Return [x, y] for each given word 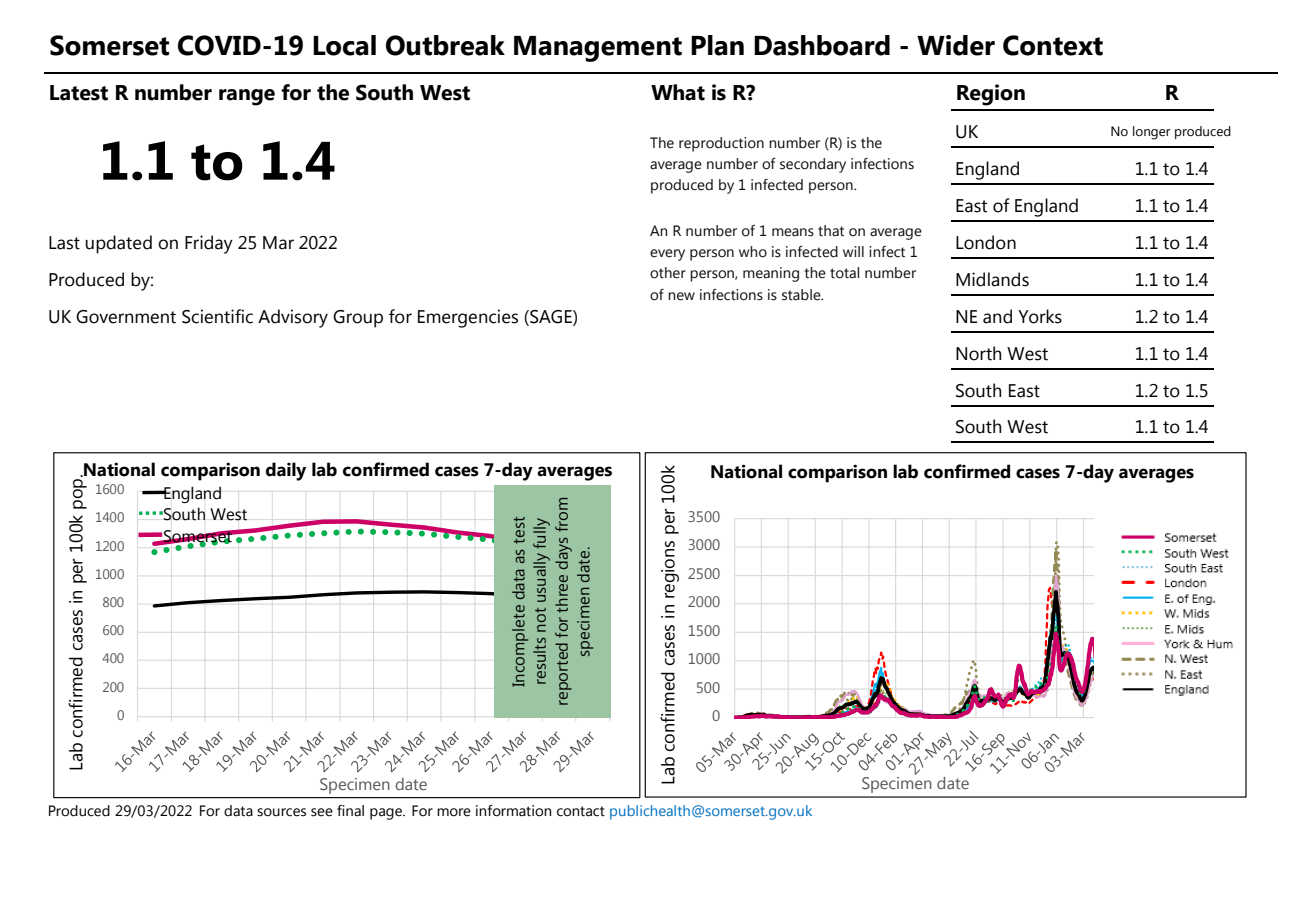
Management [598, 49]
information [514, 811]
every [667, 255]
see [322, 812]
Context [1053, 45]
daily [286, 471]
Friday [209, 244]
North [978, 353]
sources [281, 812]
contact [581, 811]
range [247, 97]
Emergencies [468, 318]
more [454, 812]
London [986, 242]
